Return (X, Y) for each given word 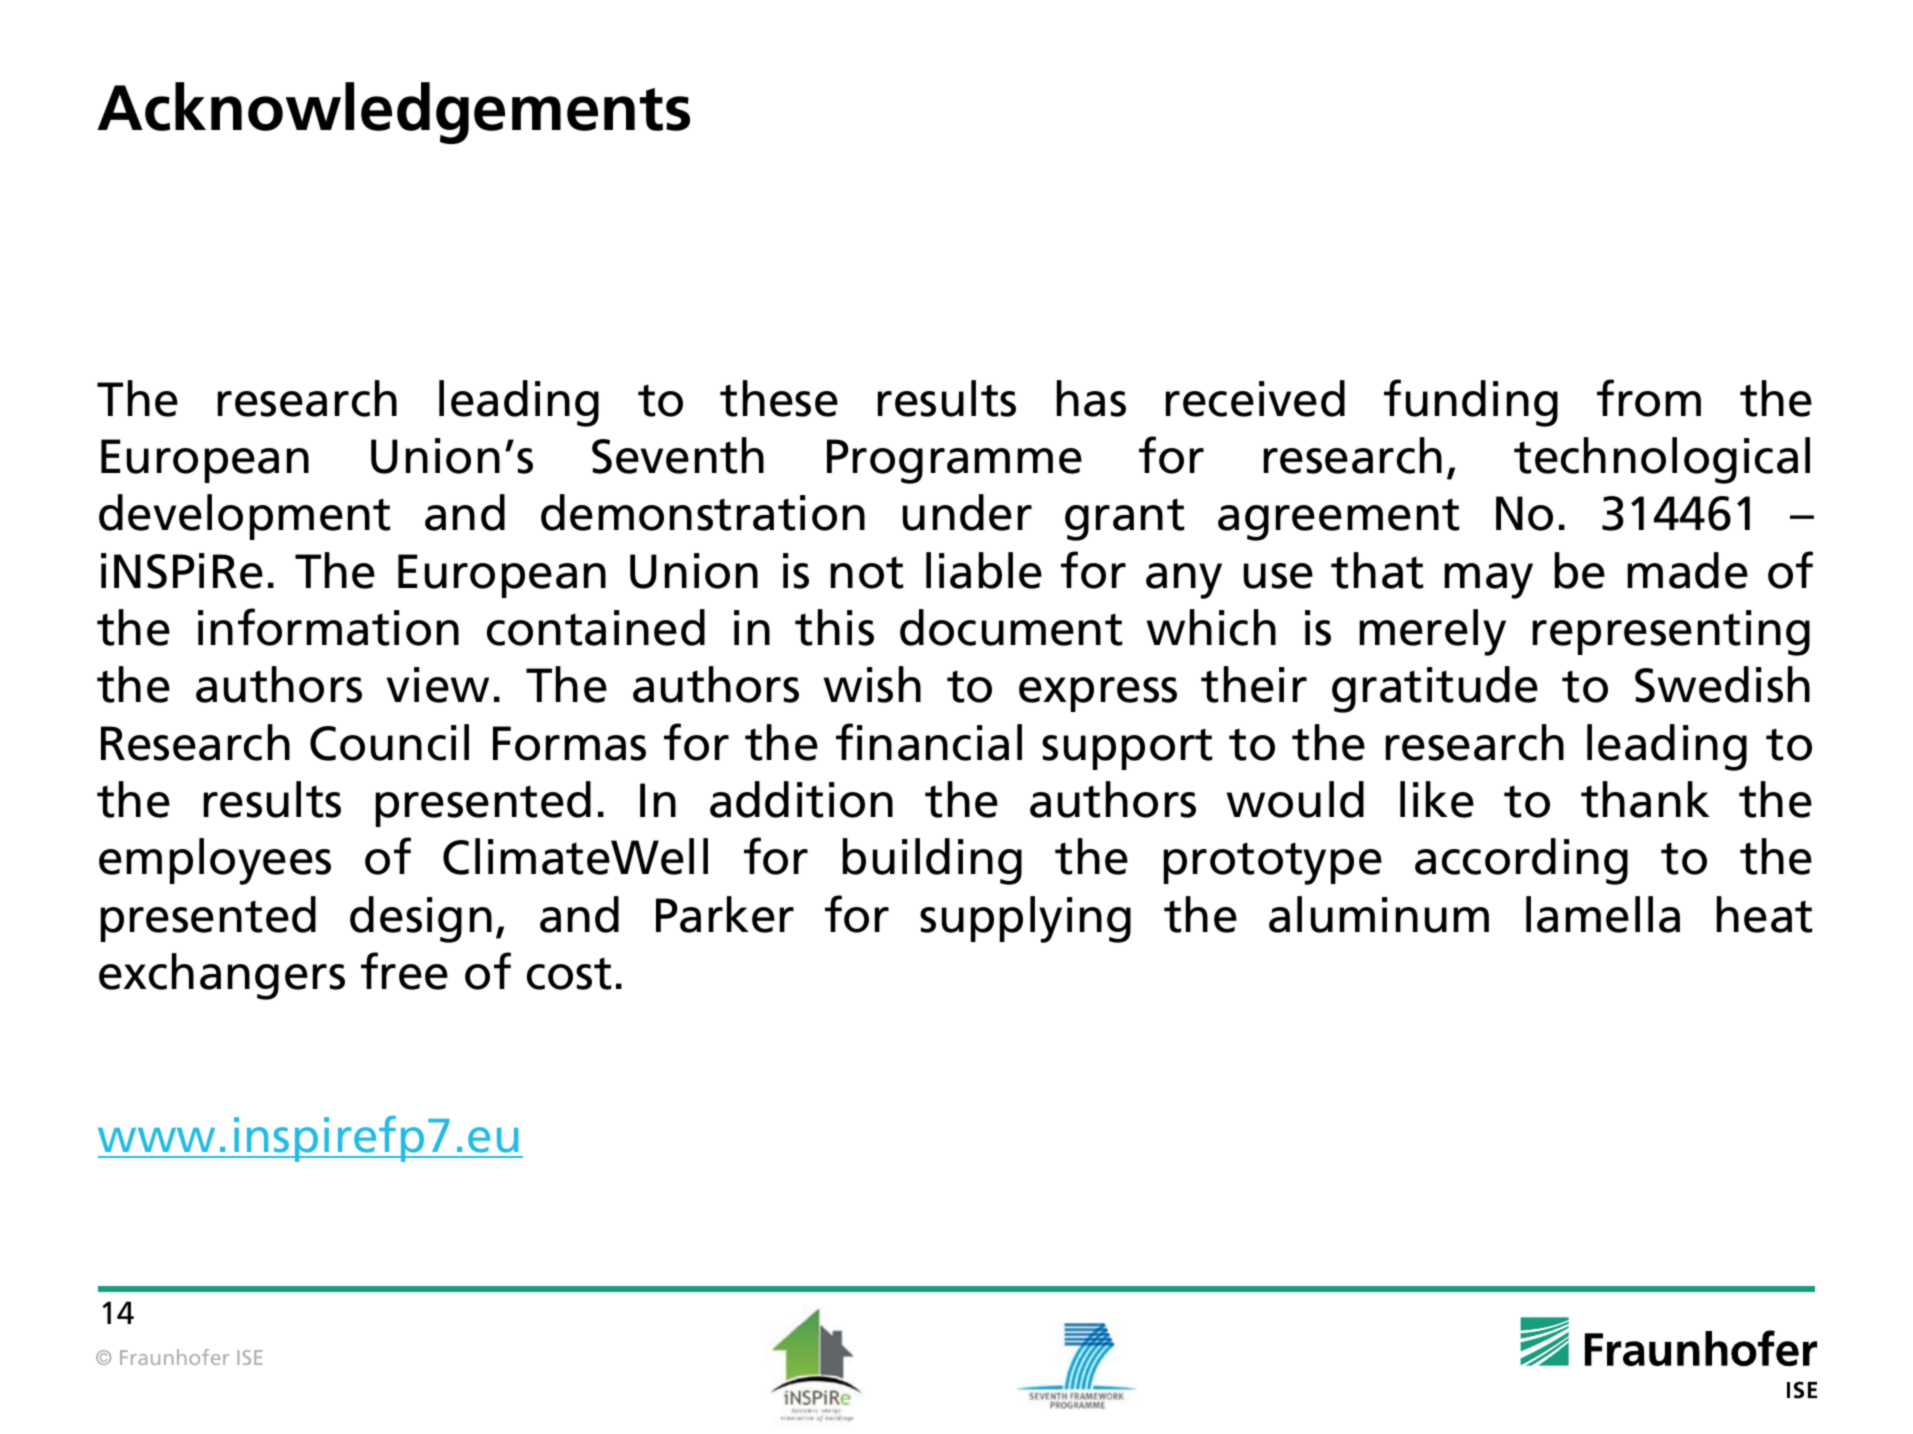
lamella (1603, 914)
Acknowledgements (393, 113)
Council (389, 742)
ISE (250, 1357)
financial (929, 742)
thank (1645, 799)
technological (1662, 460)
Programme (954, 461)
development (244, 517)
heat (1764, 914)
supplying (1025, 919)
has (1091, 398)
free (404, 971)
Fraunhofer (174, 1357)
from (1649, 398)
